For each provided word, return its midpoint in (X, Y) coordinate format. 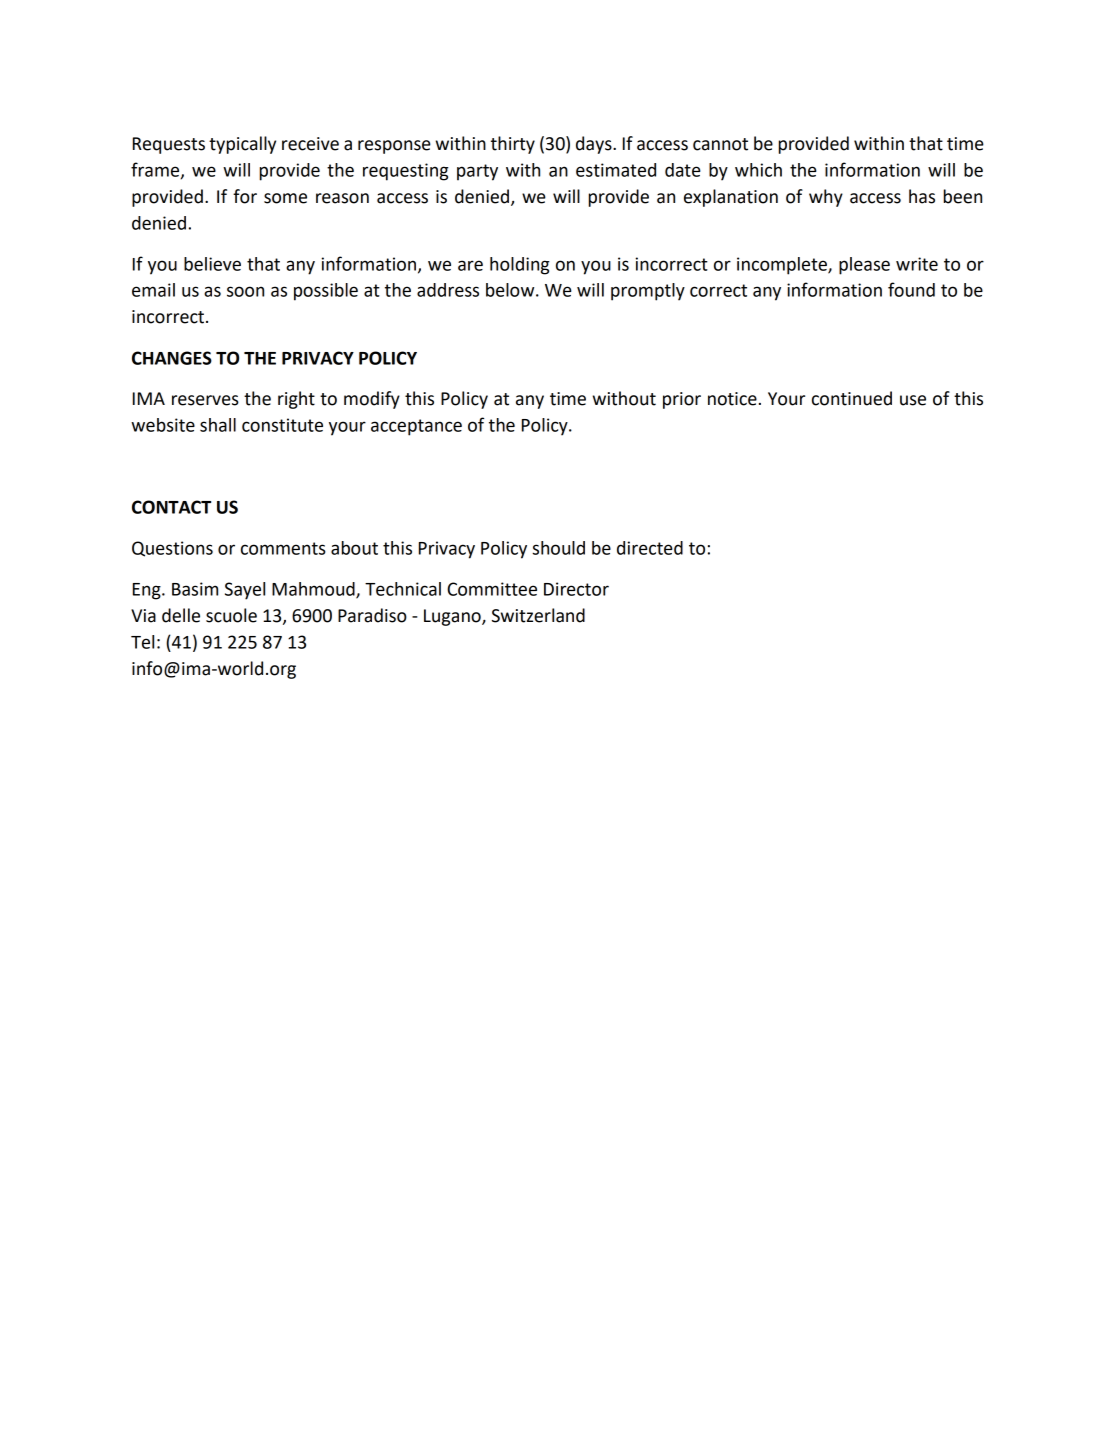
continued (852, 398)
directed (650, 548)
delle (181, 615)
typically (242, 145)
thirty (513, 145)
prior (682, 400)
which (758, 170)
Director (576, 589)
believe (212, 264)
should (558, 548)
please (864, 266)
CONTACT (171, 507)
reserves (205, 400)
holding (519, 266)
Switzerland (538, 615)
